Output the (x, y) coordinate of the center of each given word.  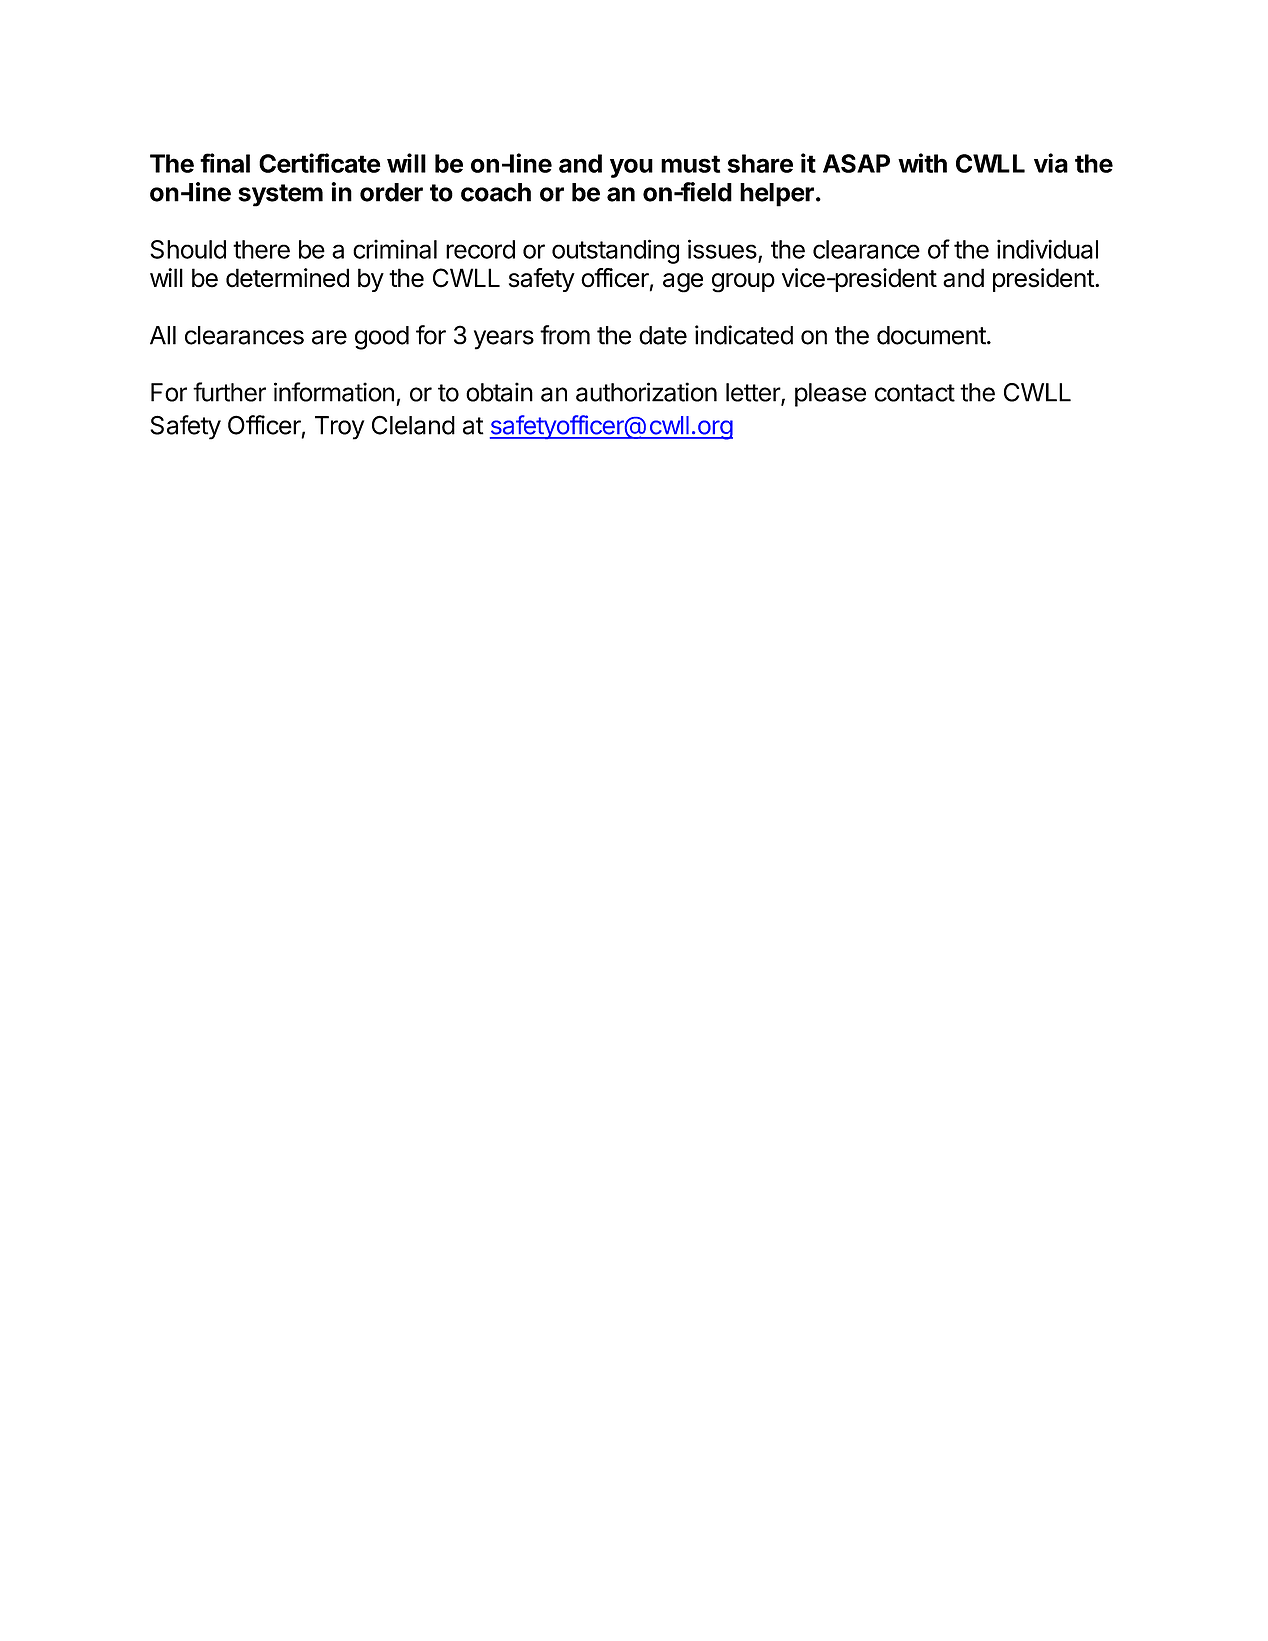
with (922, 163)
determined (287, 278)
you (631, 168)
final (225, 163)
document (931, 335)
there (261, 249)
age (683, 283)
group (743, 283)
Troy (340, 428)
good (382, 338)
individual (1047, 249)
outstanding (615, 251)
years (504, 340)
